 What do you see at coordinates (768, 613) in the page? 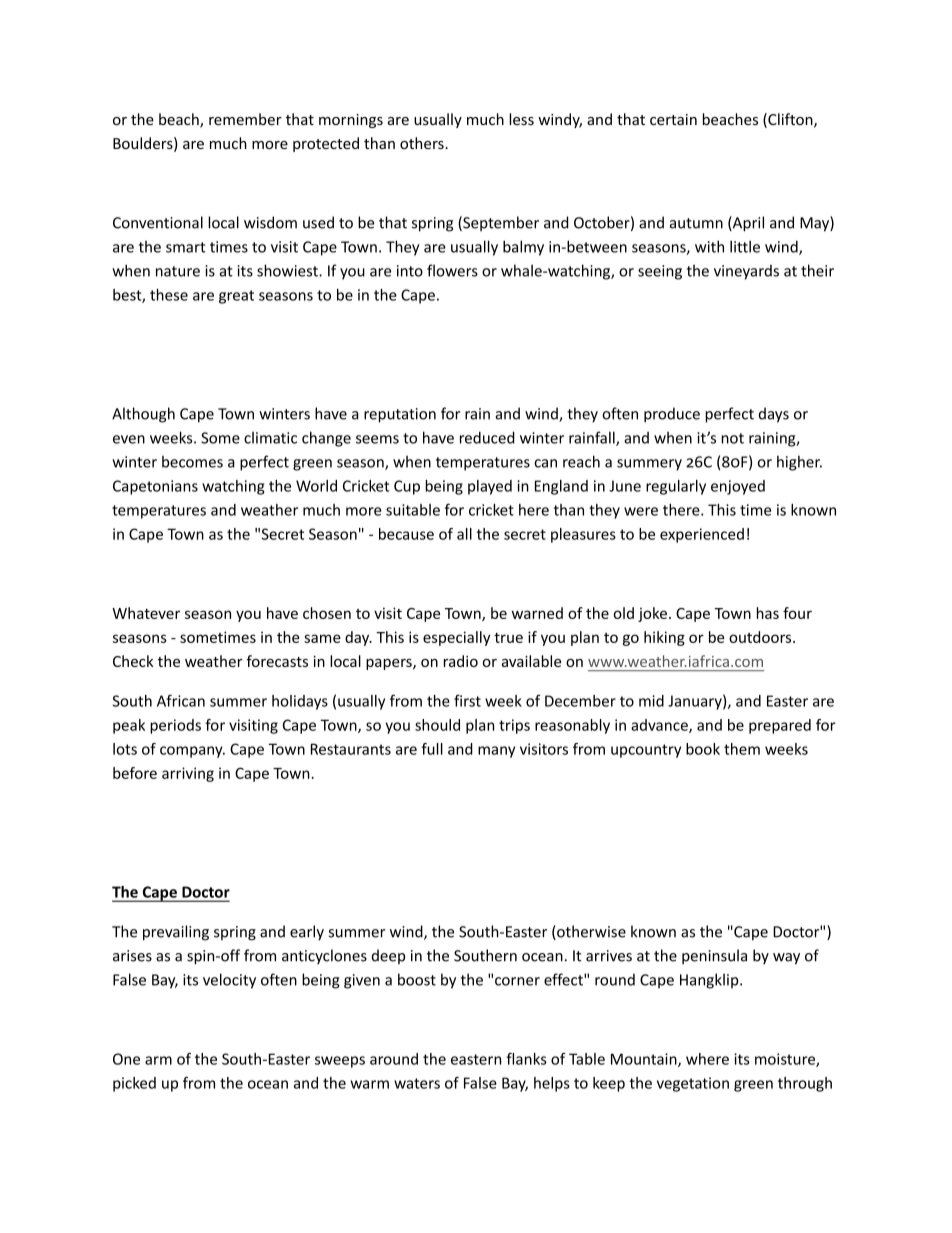
I see `has` at bounding box center [768, 613].
